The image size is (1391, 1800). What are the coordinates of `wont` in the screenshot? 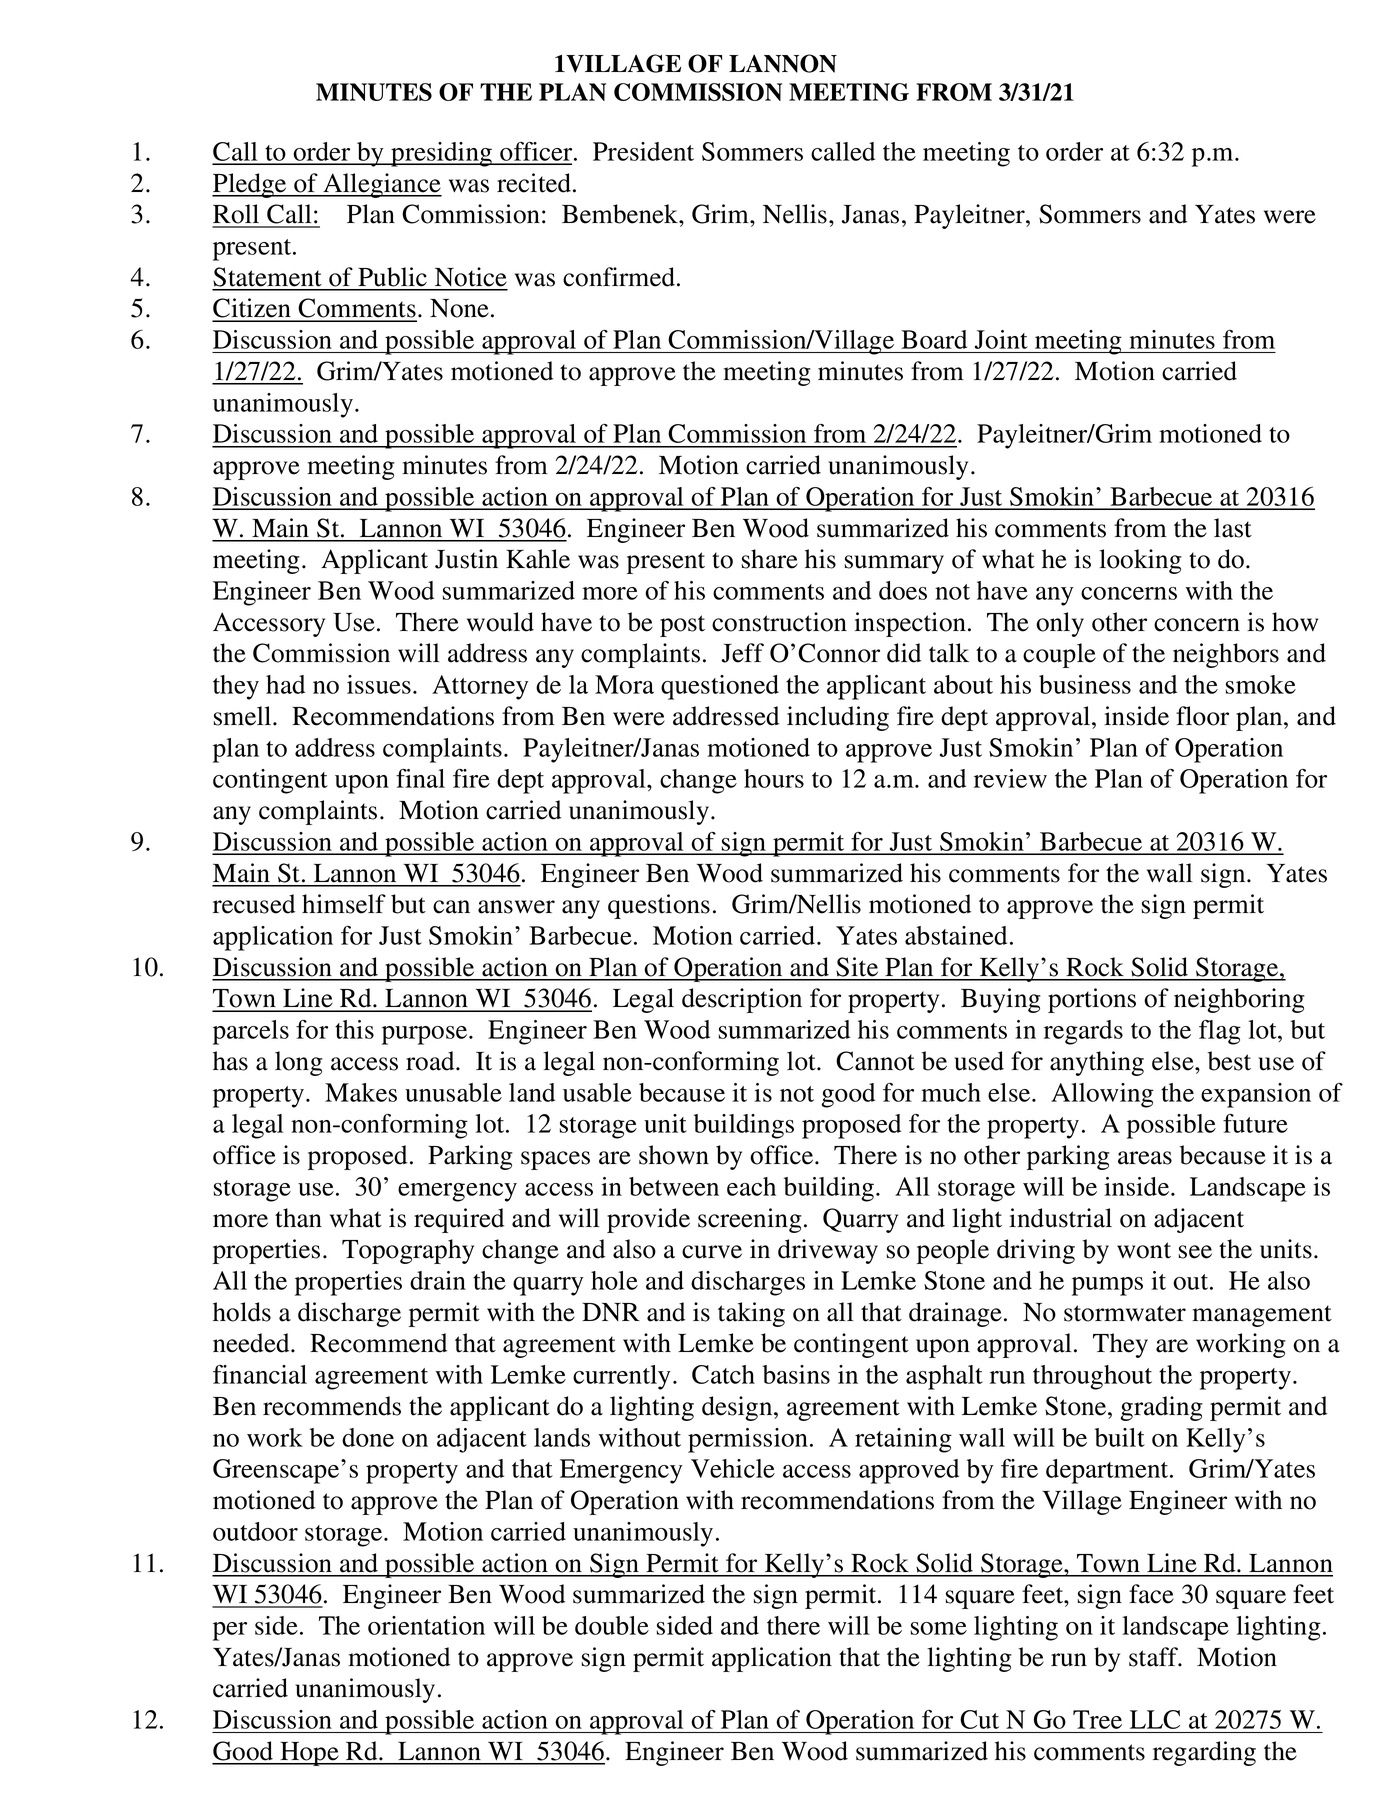 It's located at (1144, 1250).
